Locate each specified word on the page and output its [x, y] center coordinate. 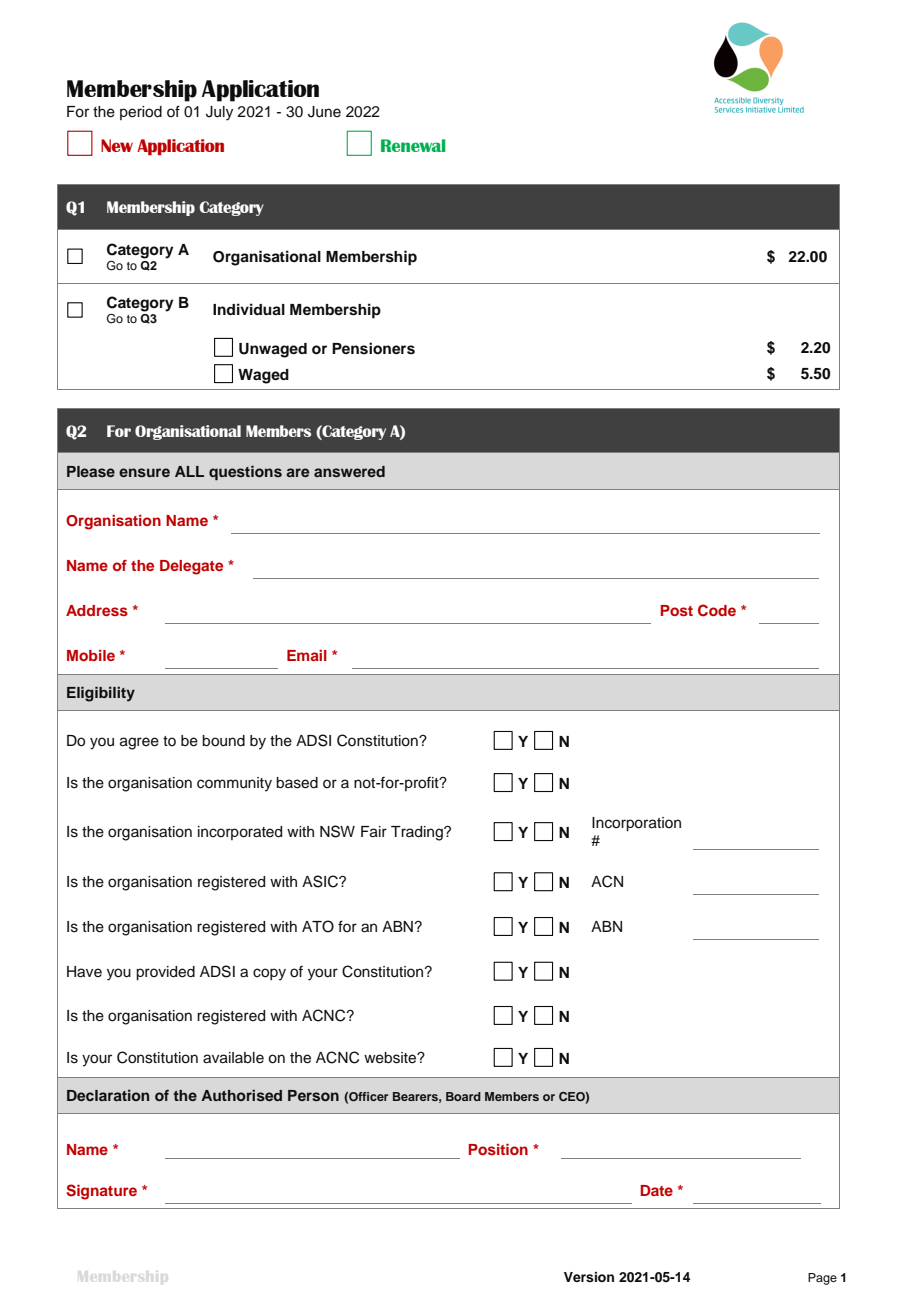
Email [307, 655]
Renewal [413, 145]
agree [139, 743]
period [141, 113]
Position [498, 1149]
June [324, 112]
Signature [102, 1192]
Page [822, 1279]
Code [717, 610]
